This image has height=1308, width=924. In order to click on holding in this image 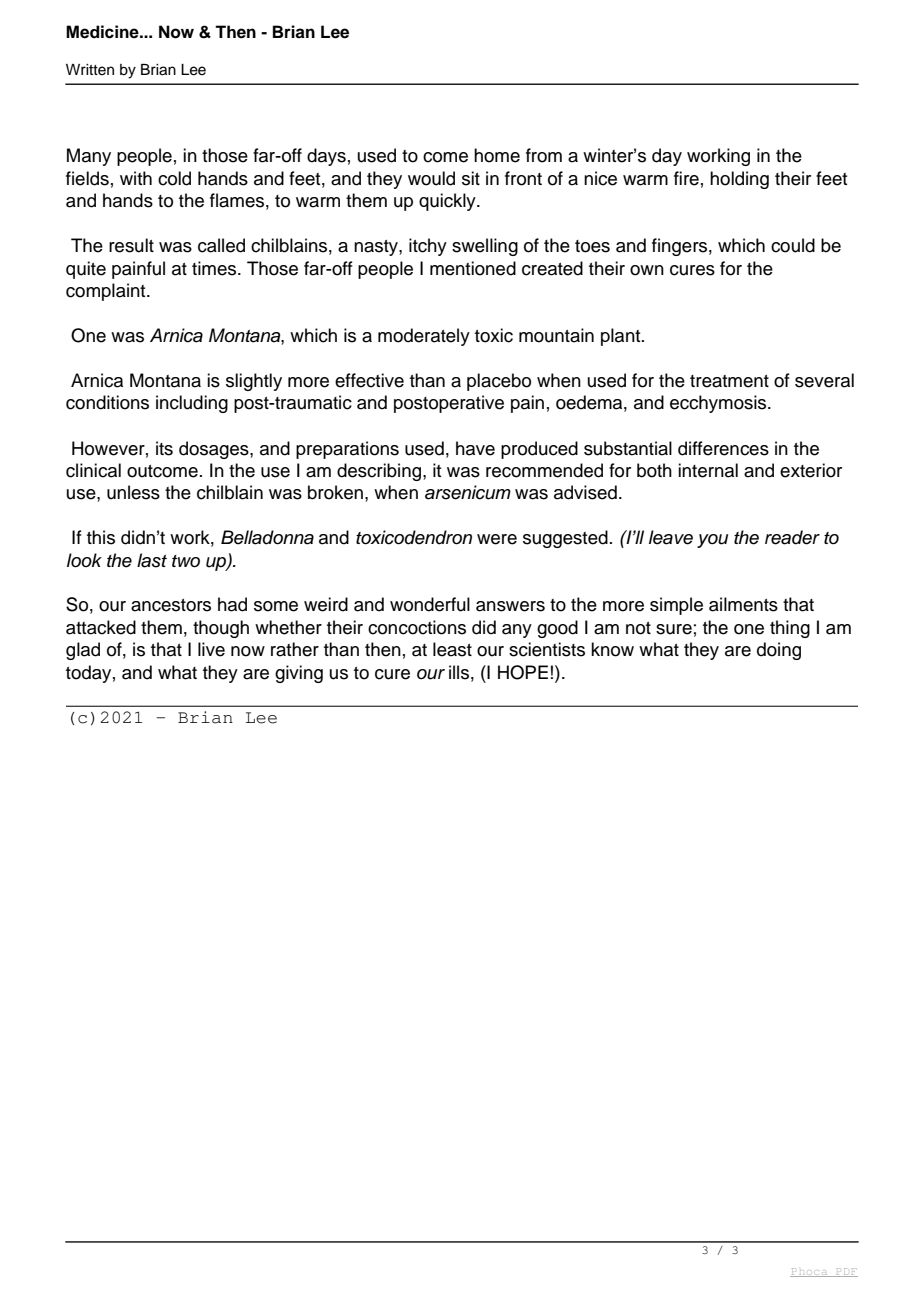, I will do `click(739, 180)`.
